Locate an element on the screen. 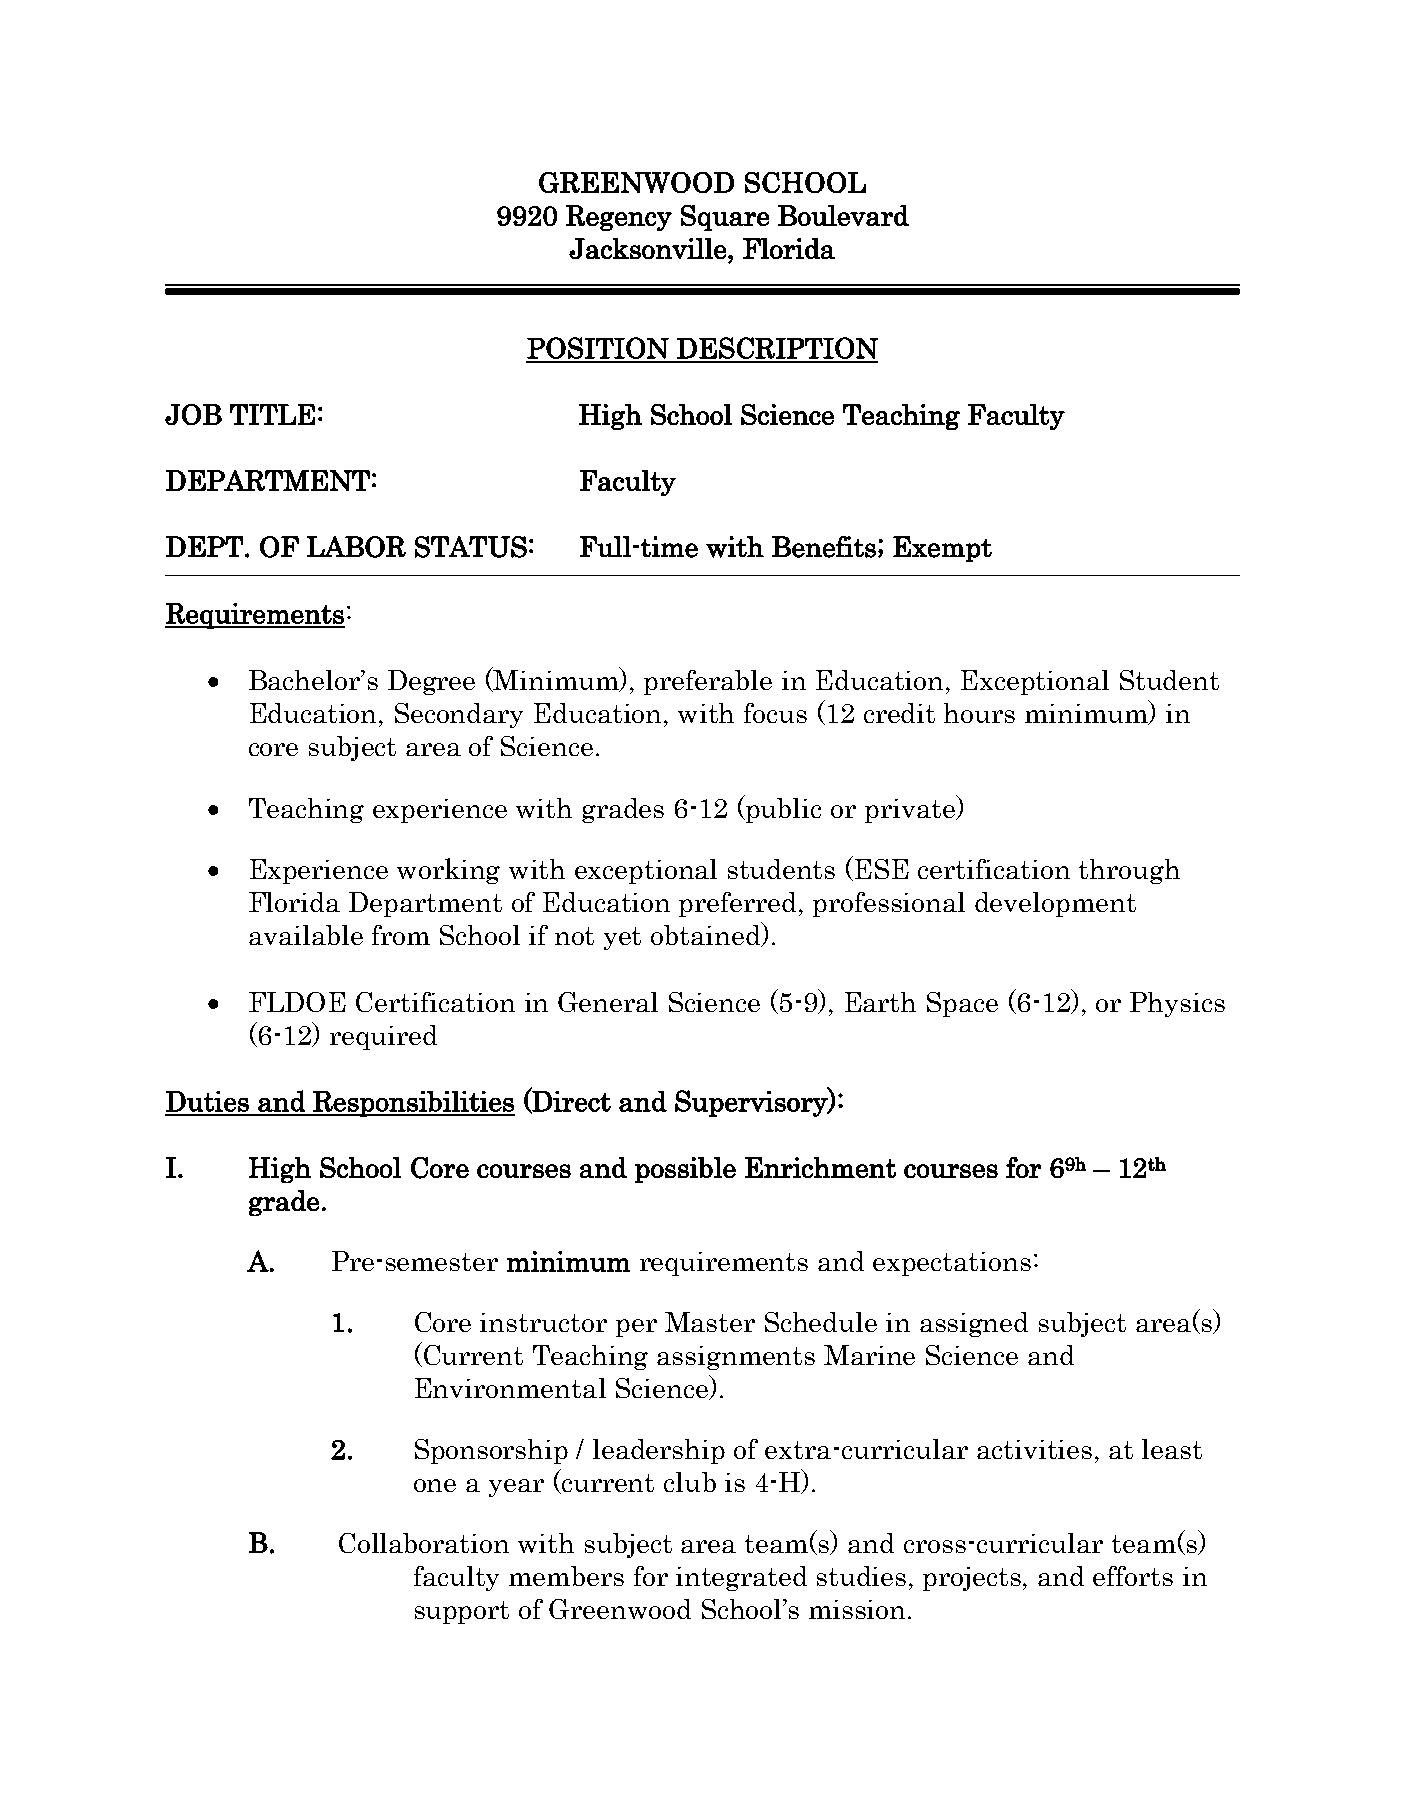 The width and height of the screenshot is (1405, 1819). TITLE is located at coordinates (272, 414).
